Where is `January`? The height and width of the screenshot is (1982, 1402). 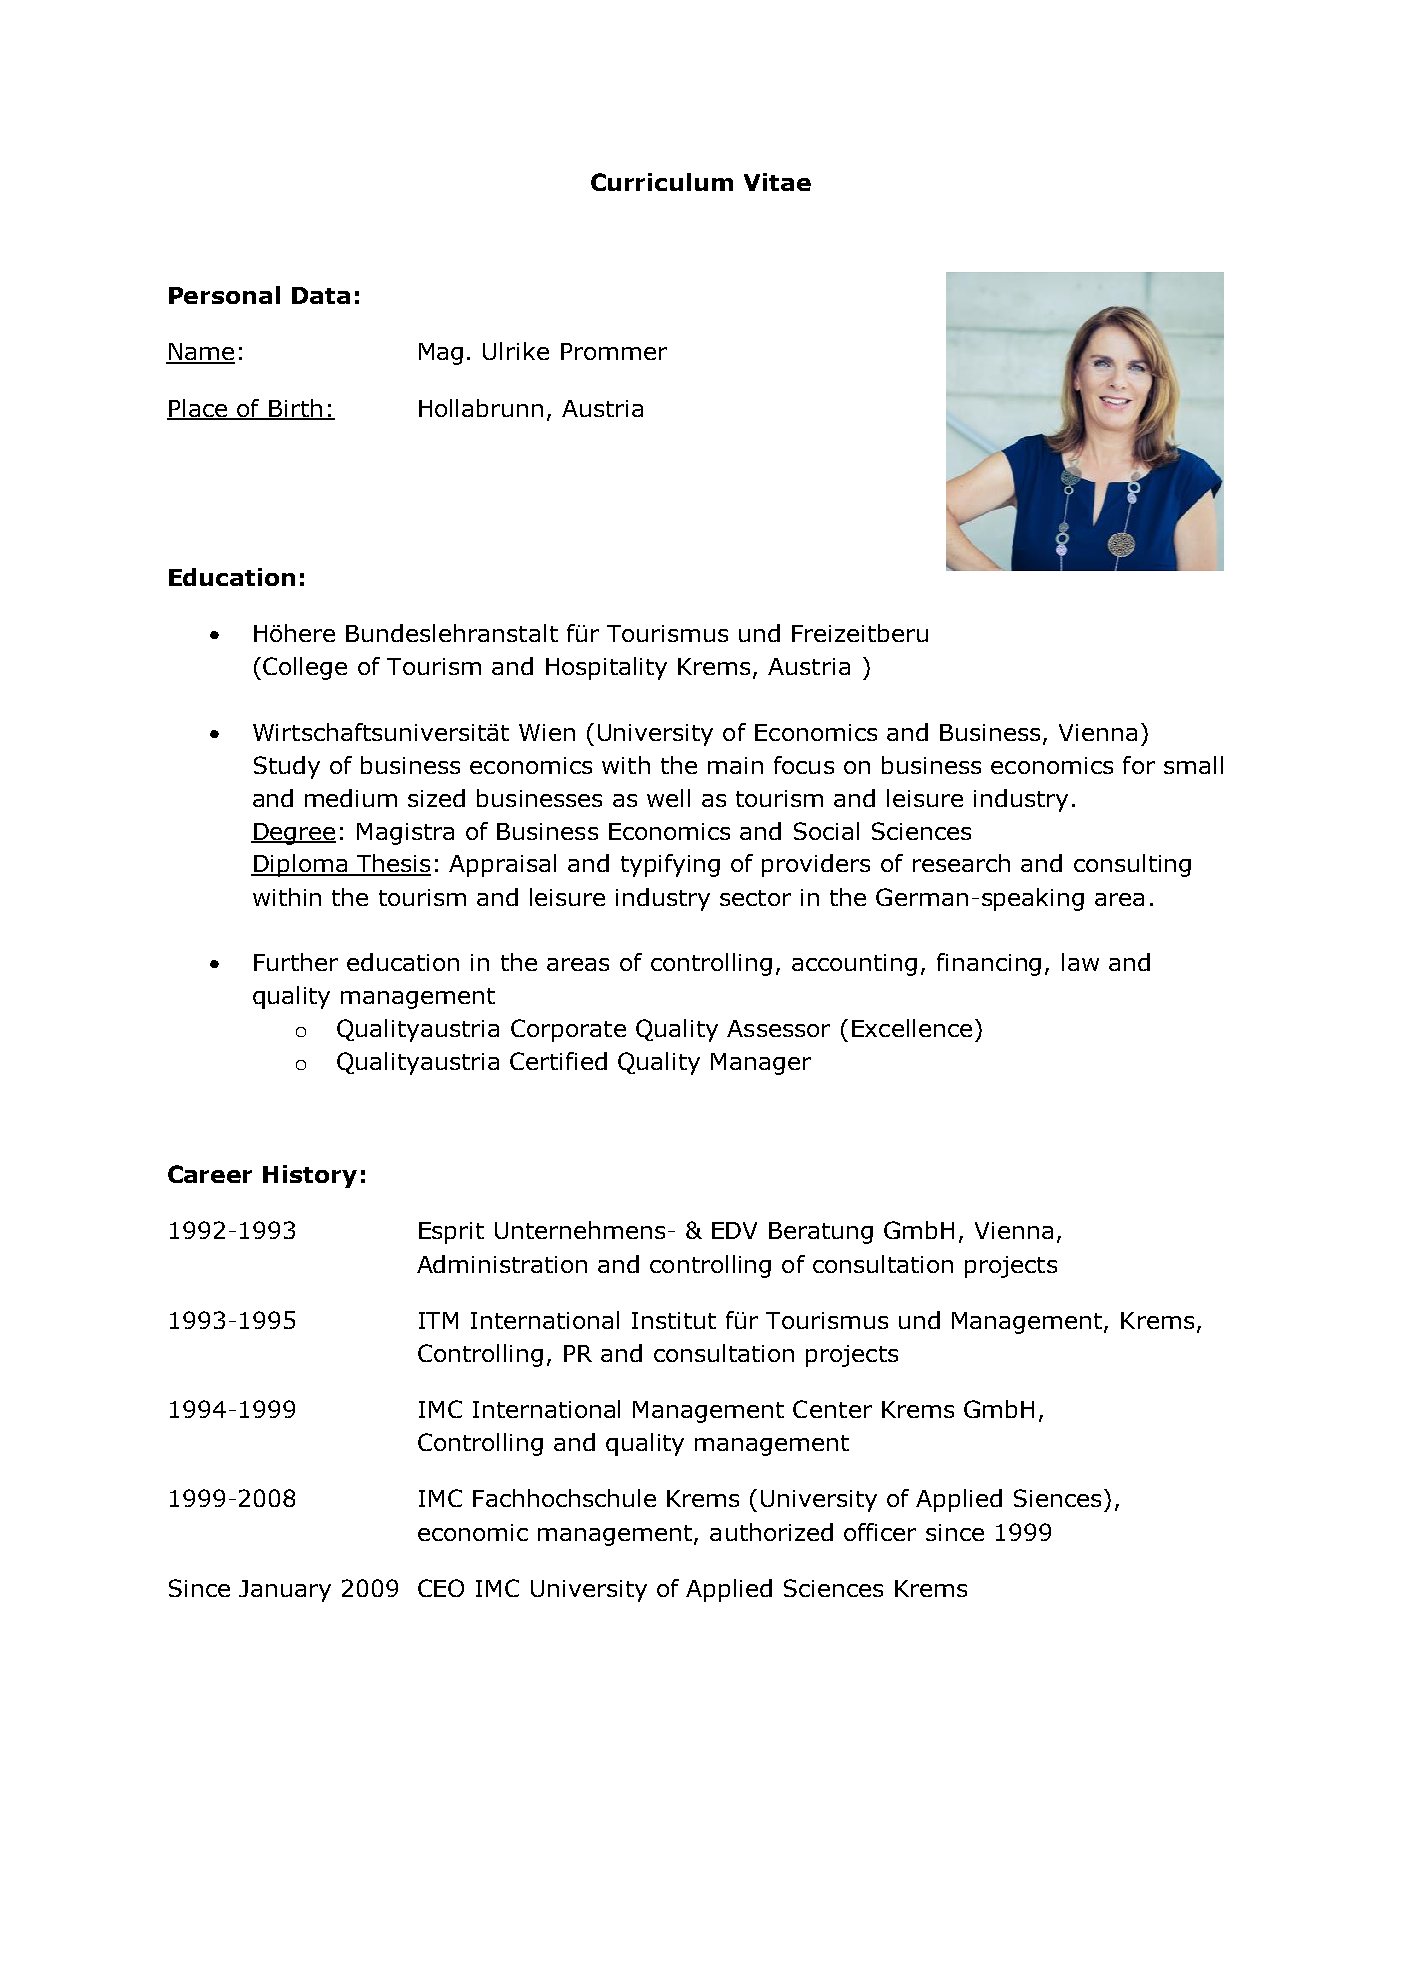
January is located at coordinates (285, 1591).
